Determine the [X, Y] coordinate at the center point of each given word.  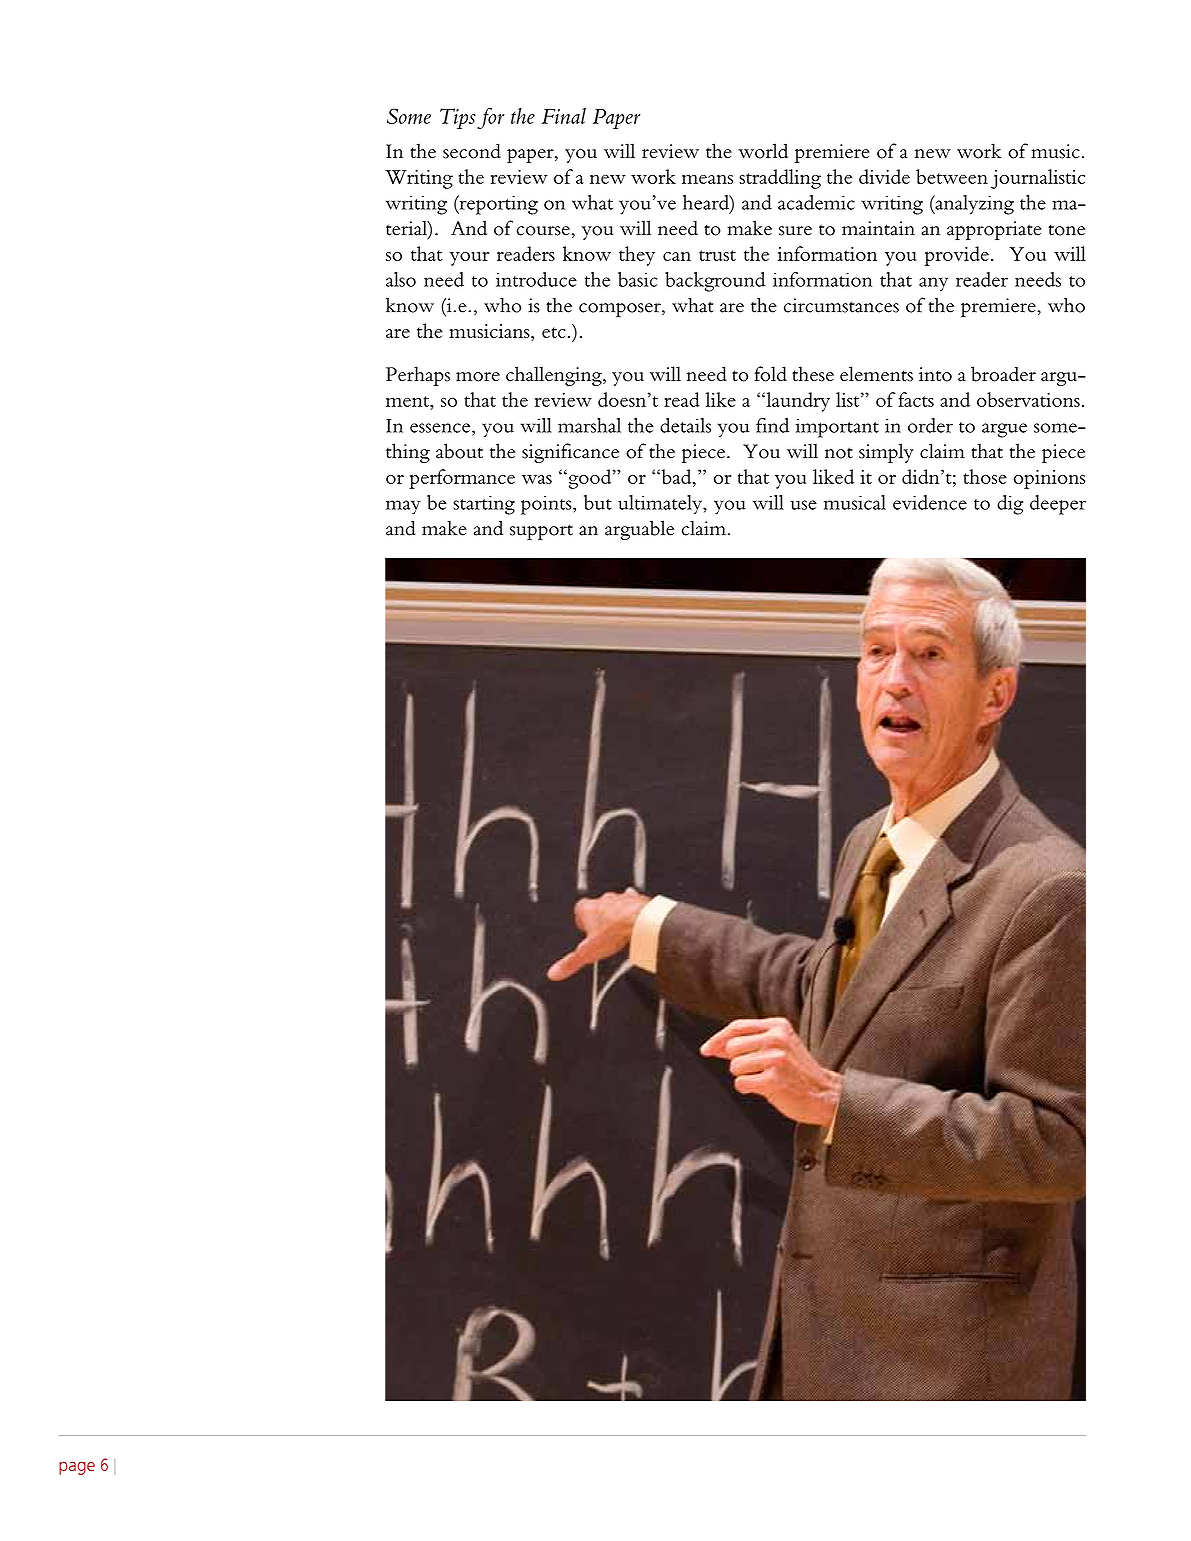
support [541, 532]
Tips [458, 118]
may [403, 507]
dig [1010, 505]
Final [564, 116]
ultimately [661, 505]
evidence [930, 502]
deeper [1058, 505]
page [77, 1468]
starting [484, 505]
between [952, 176]
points [547, 505]
